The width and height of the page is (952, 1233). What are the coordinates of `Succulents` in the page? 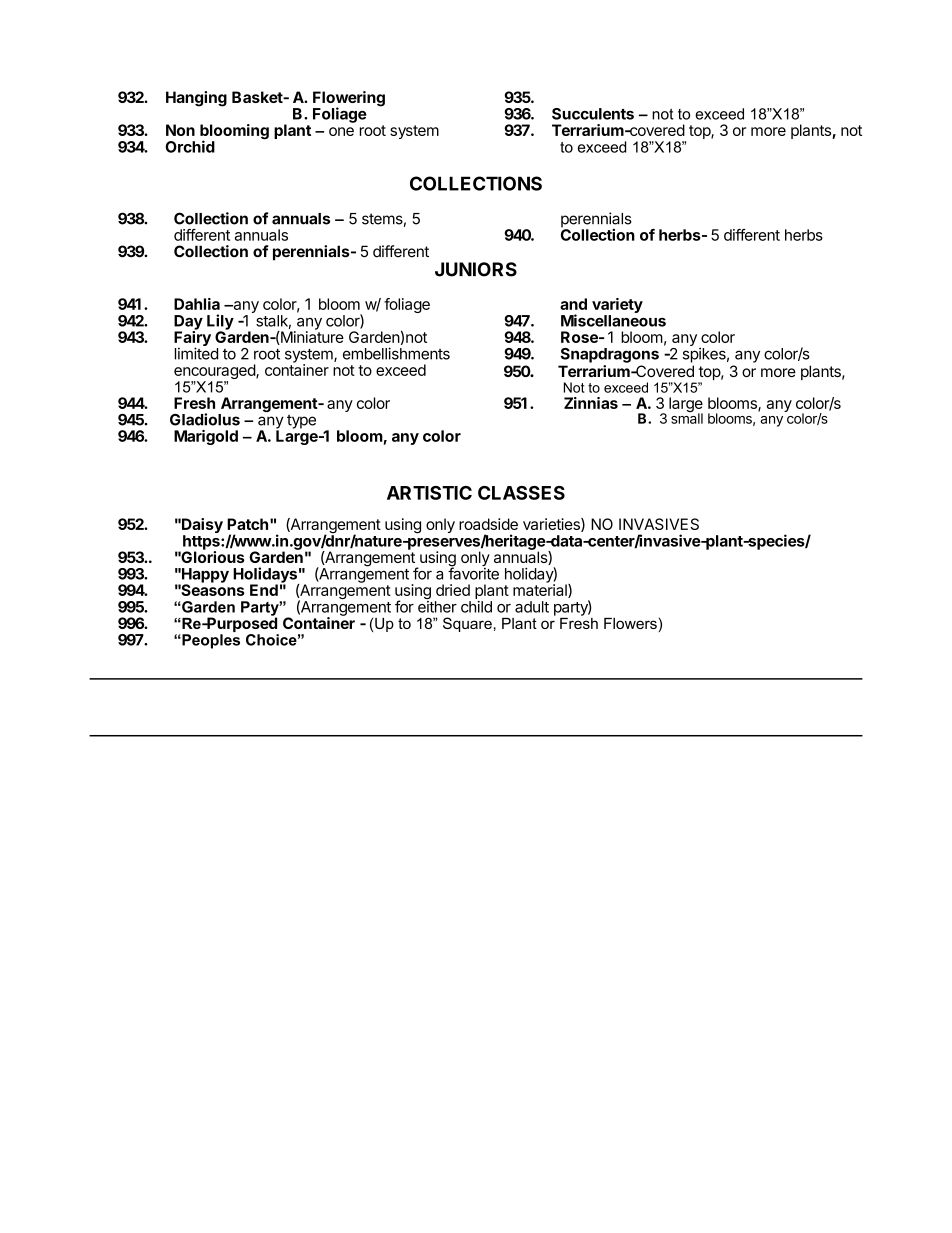 It's located at (593, 114).
